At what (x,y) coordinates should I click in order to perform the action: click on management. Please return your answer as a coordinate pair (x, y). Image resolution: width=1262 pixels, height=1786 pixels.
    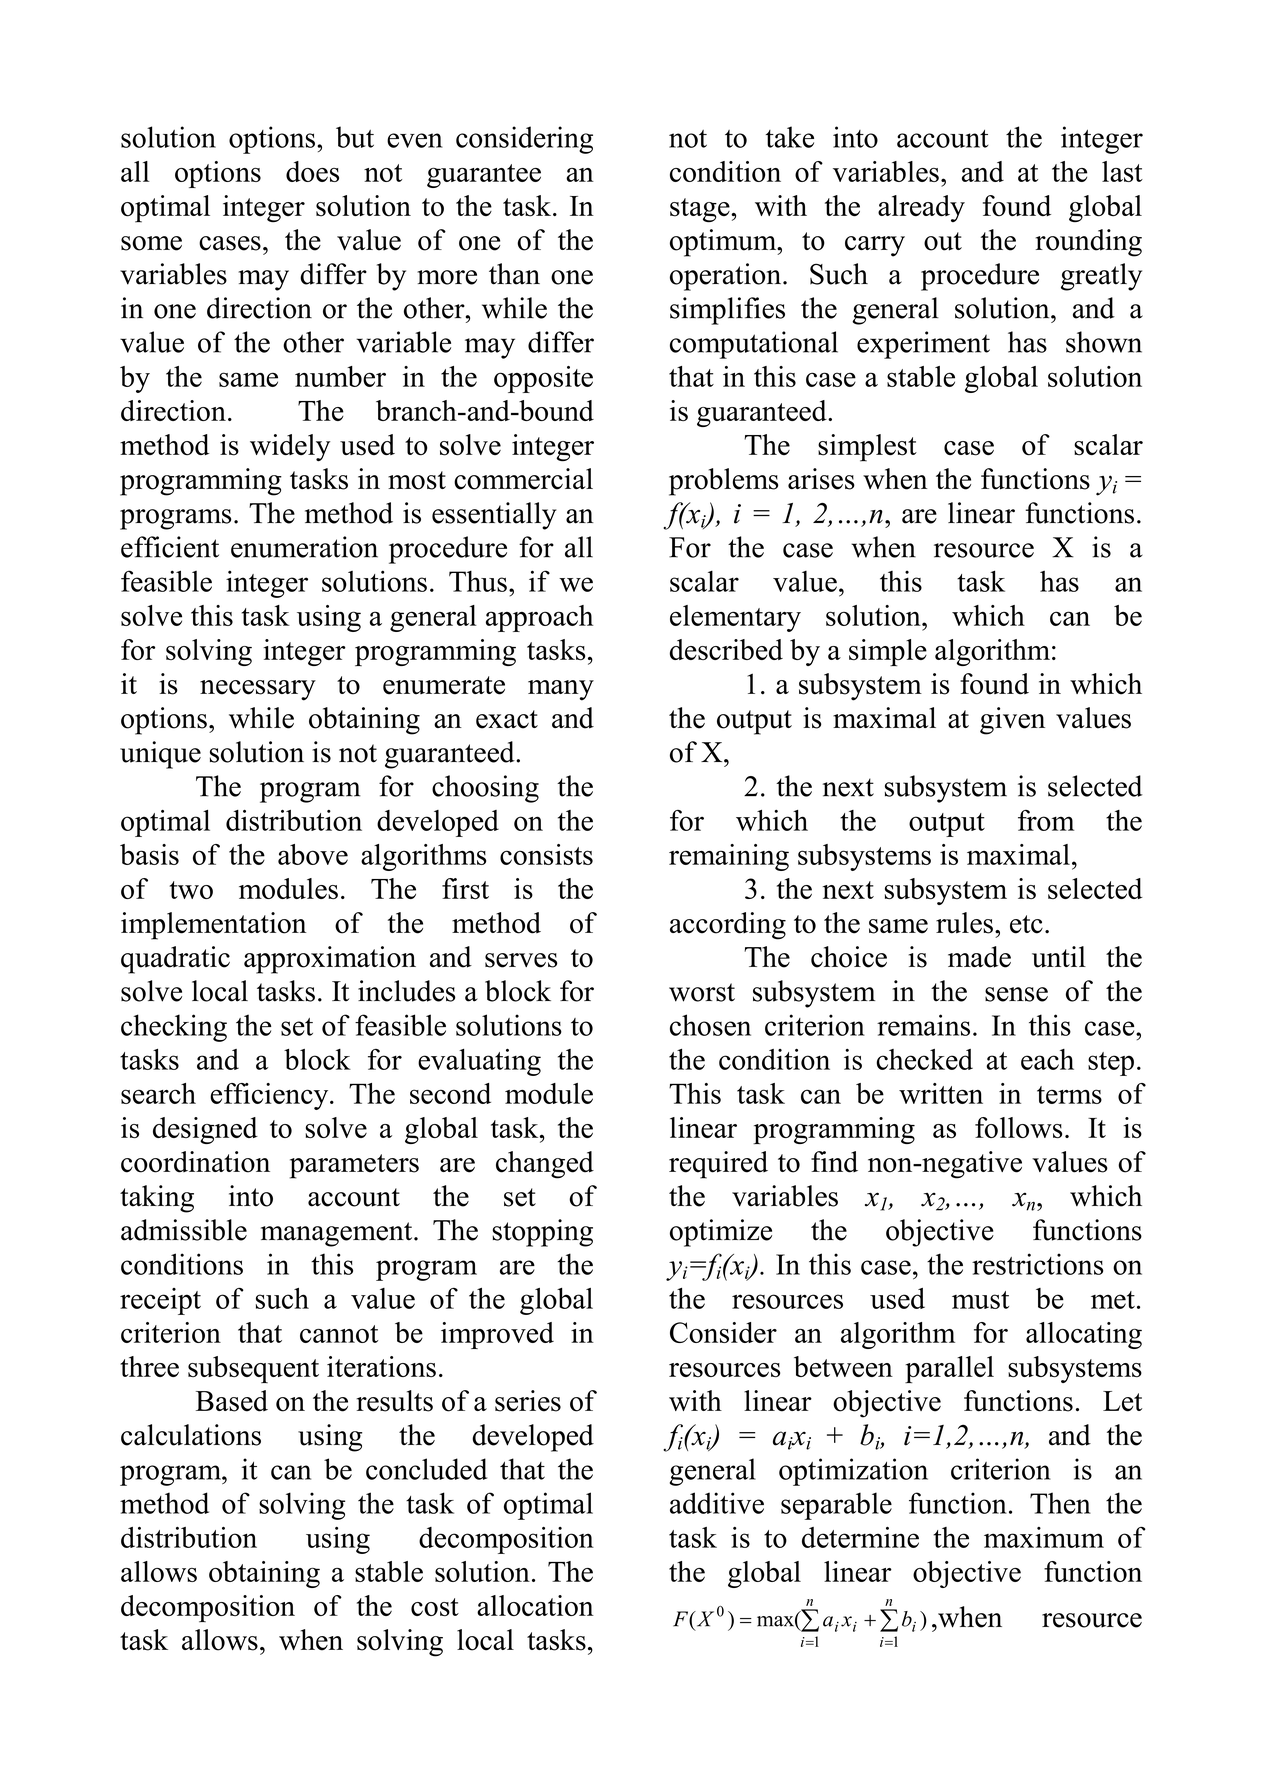
    Looking at the image, I should click on (338, 1234).
